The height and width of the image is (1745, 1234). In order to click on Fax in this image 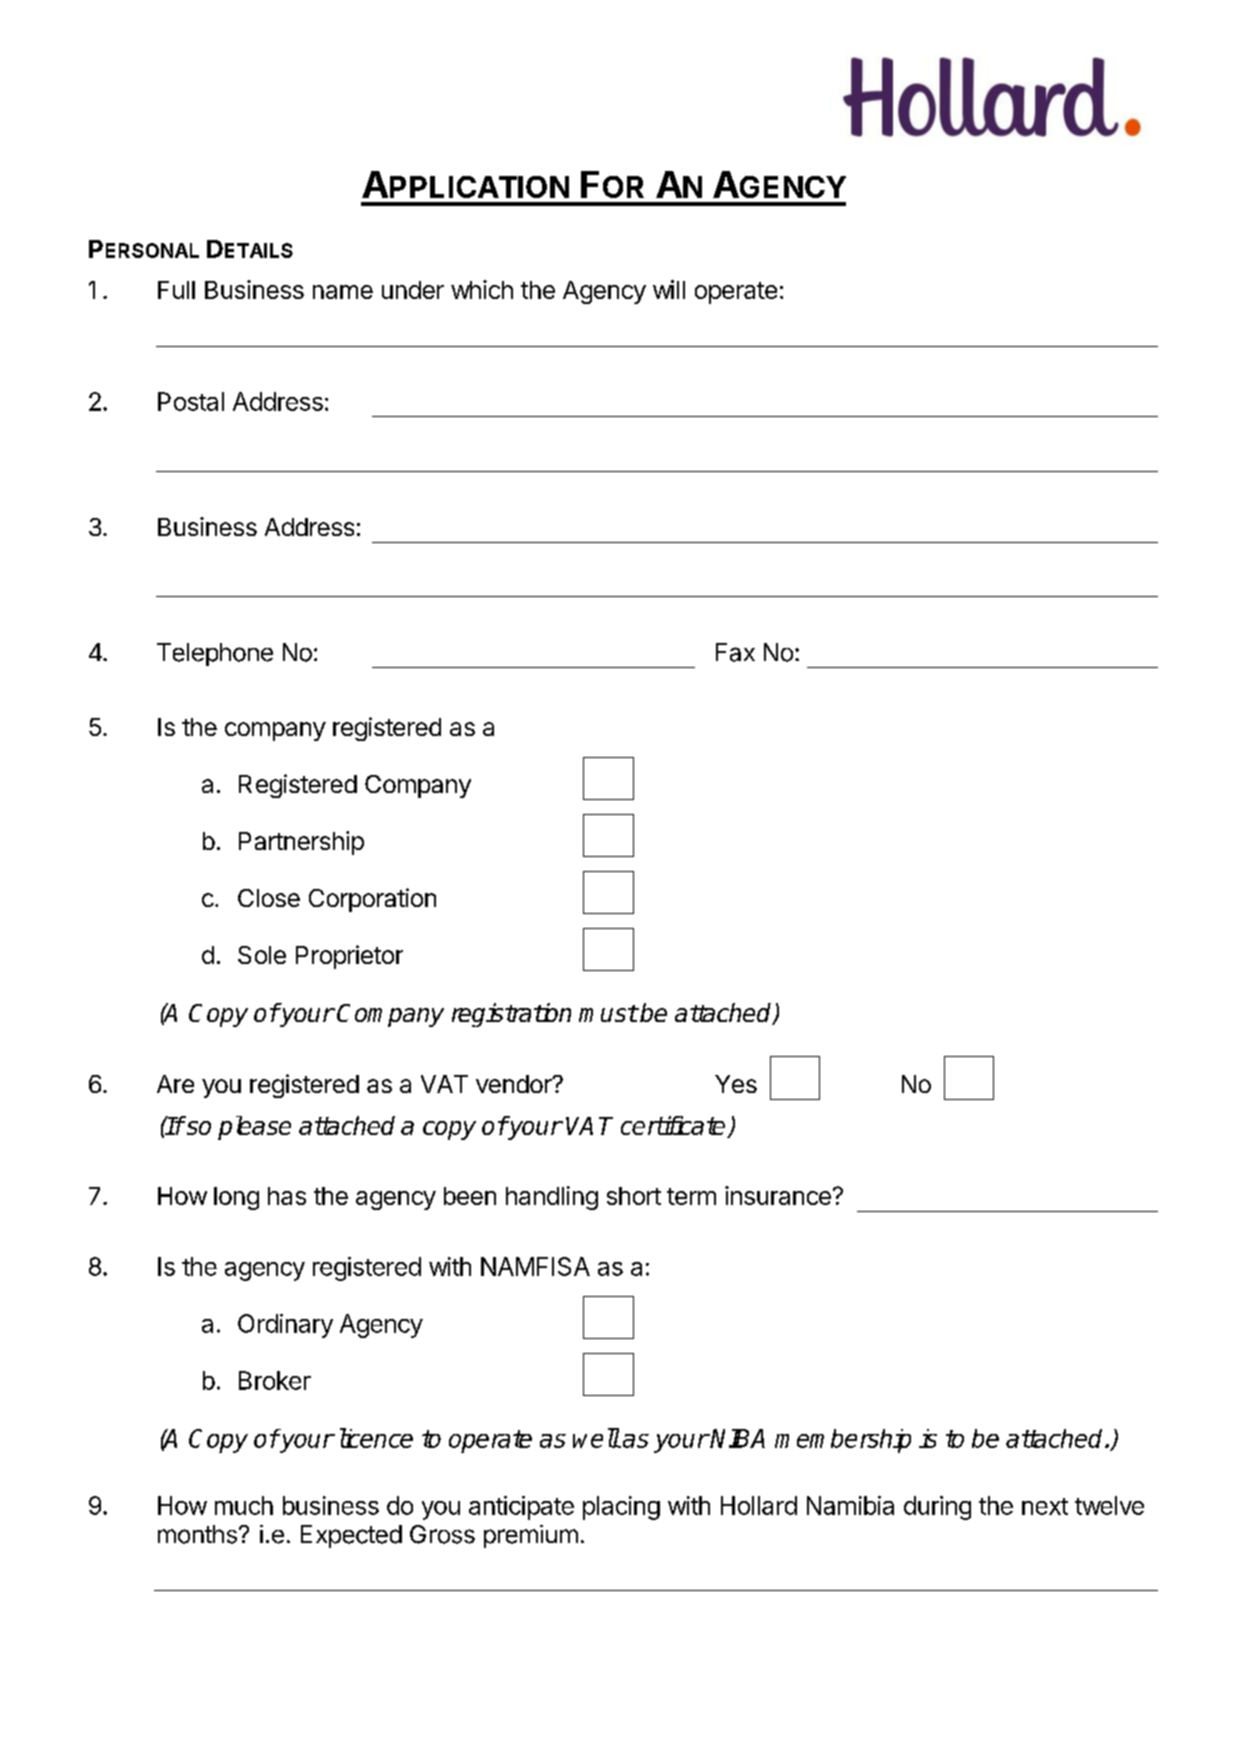, I will do `click(735, 652)`.
